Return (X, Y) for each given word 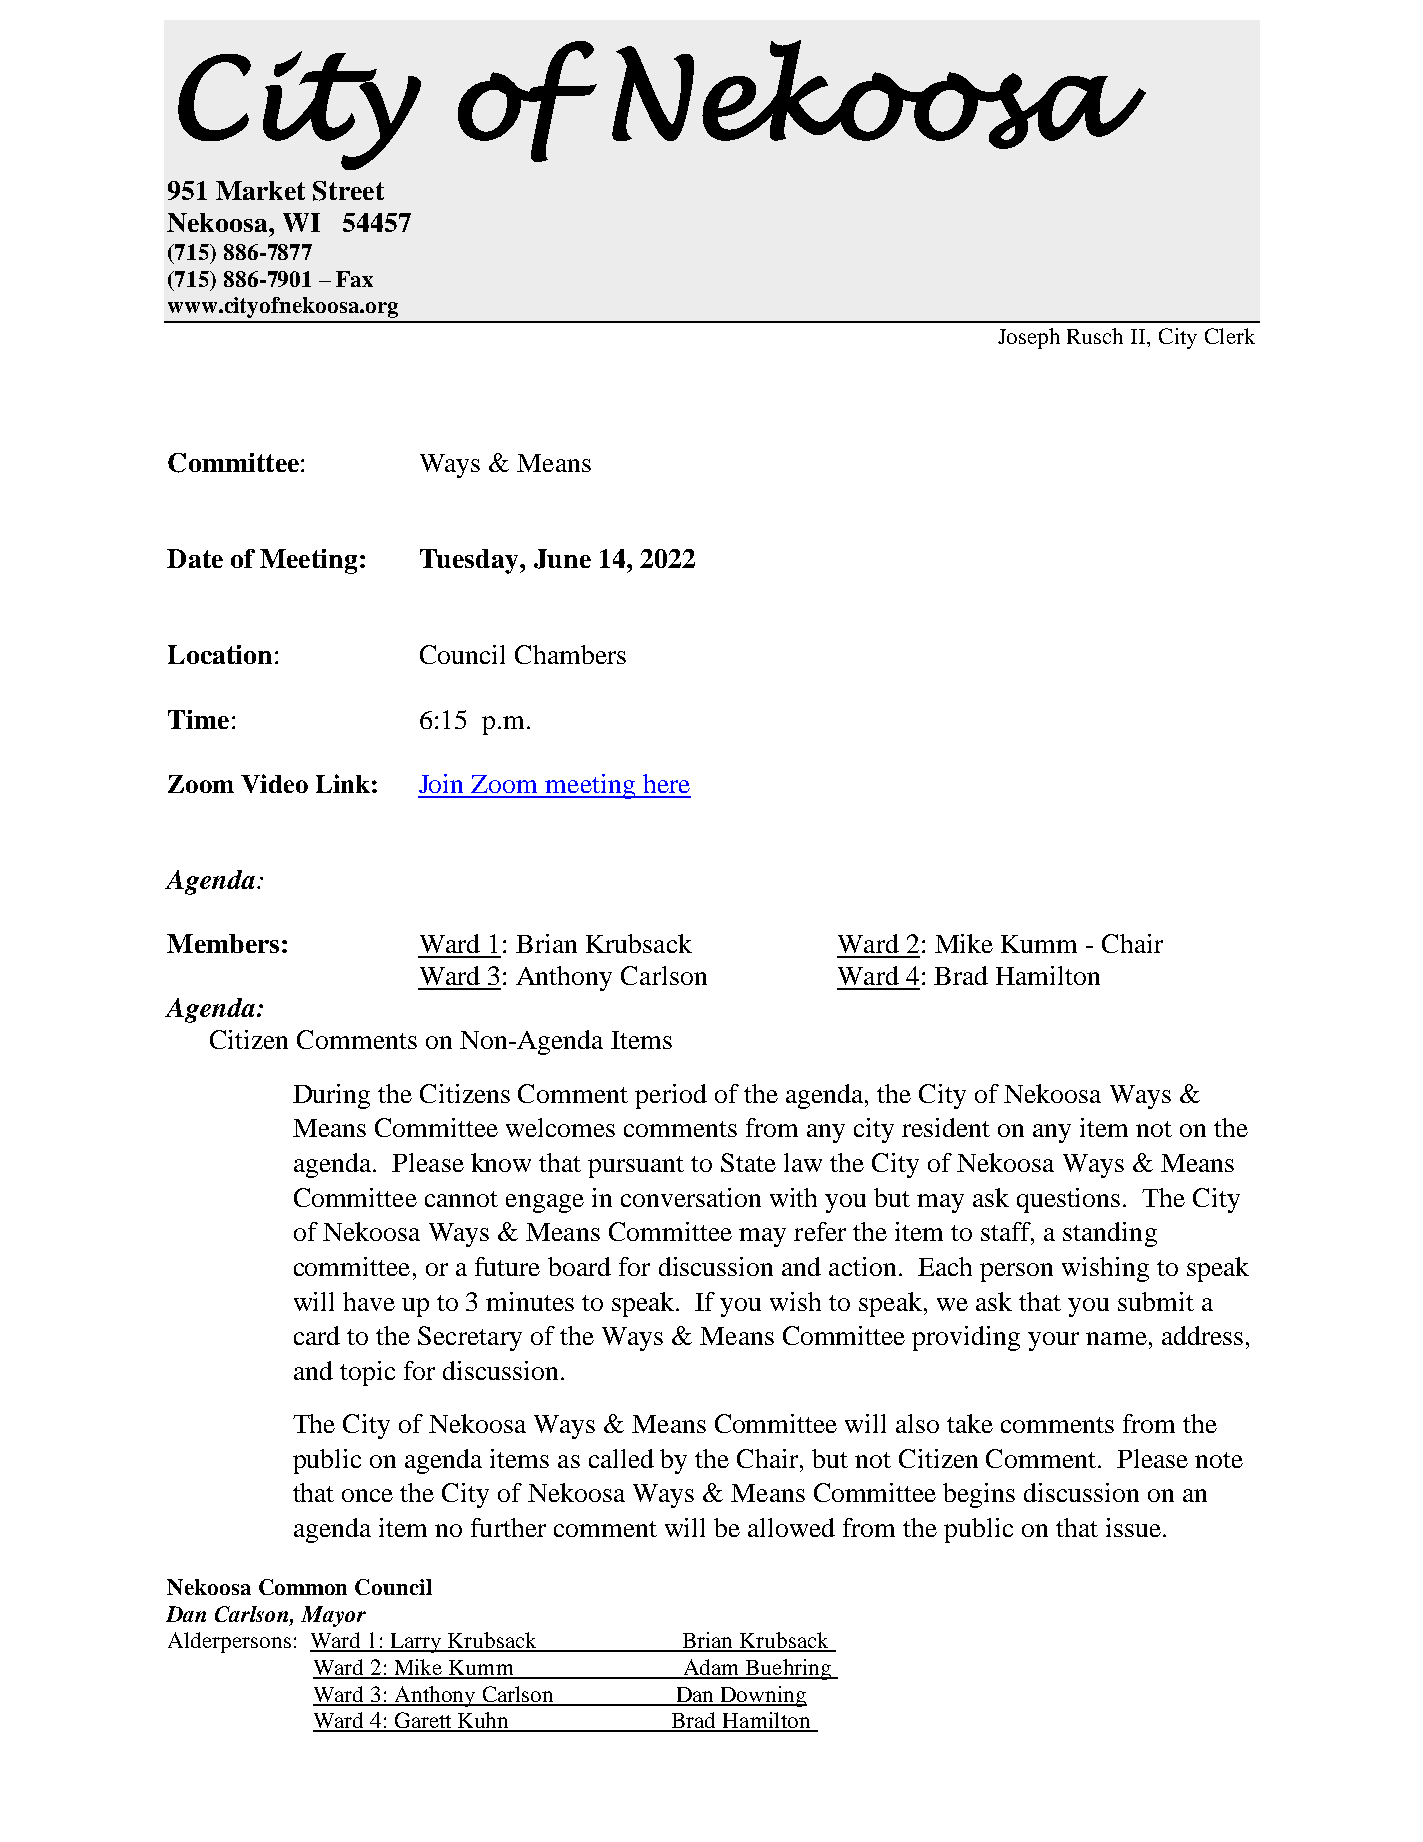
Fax (354, 279)
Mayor (333, 1616)
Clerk (1230, 336)
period (671, 1096)
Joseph (1029, 338)
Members (223, 943)
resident (946, 1127)
